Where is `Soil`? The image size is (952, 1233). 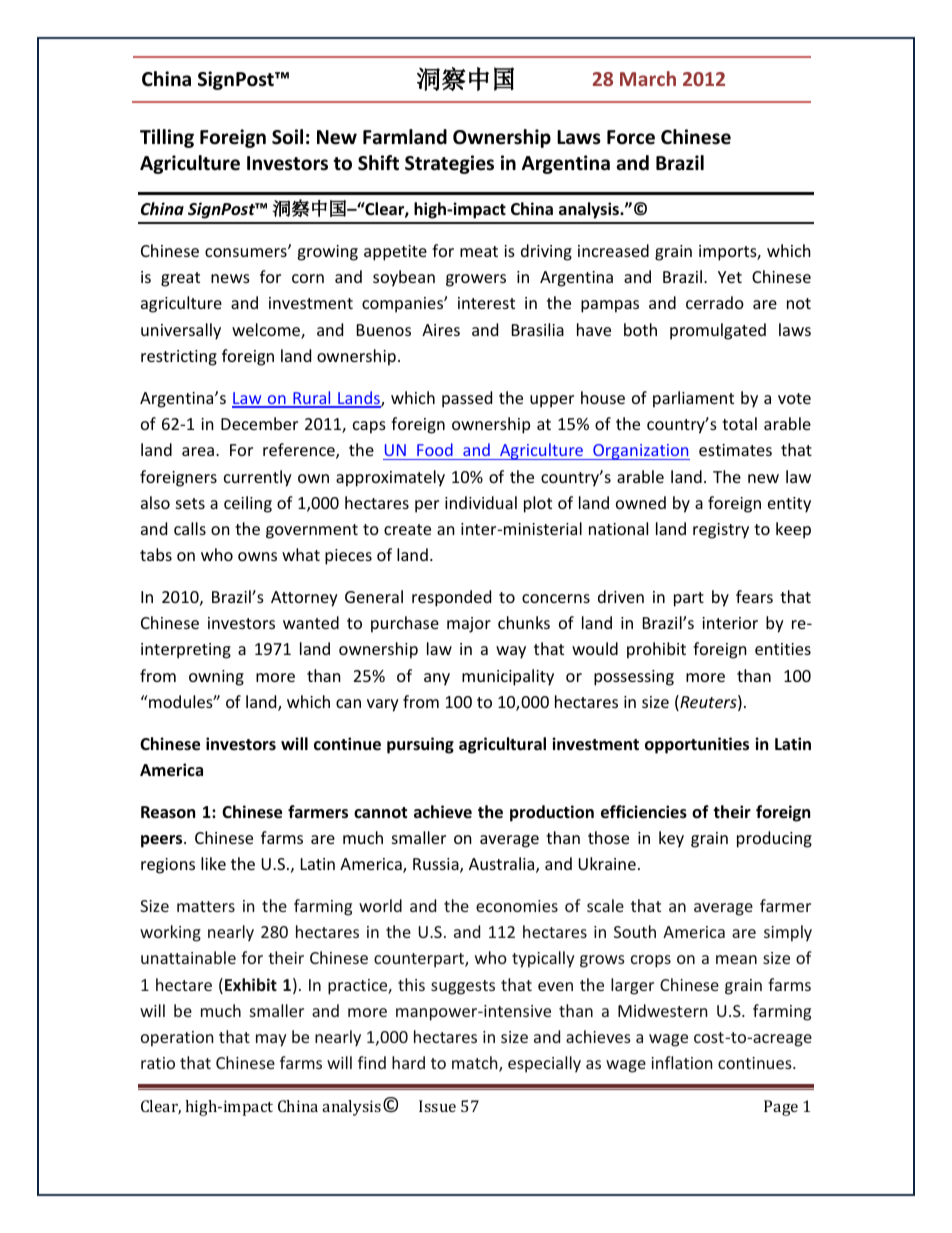 Soil is located at coordinates (287, 137).
